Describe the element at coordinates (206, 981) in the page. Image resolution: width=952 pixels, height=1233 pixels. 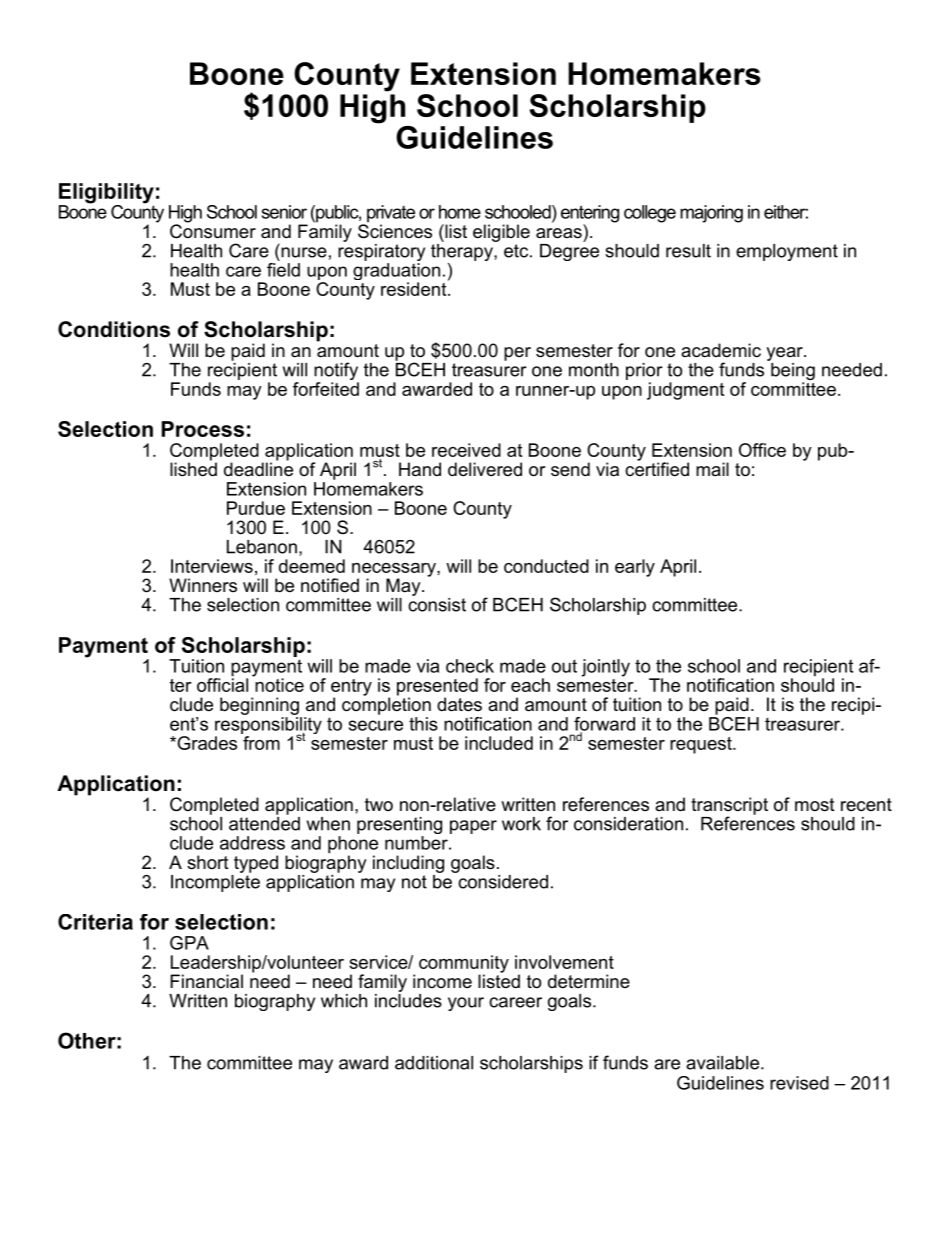
I see `Financial` at that location.
